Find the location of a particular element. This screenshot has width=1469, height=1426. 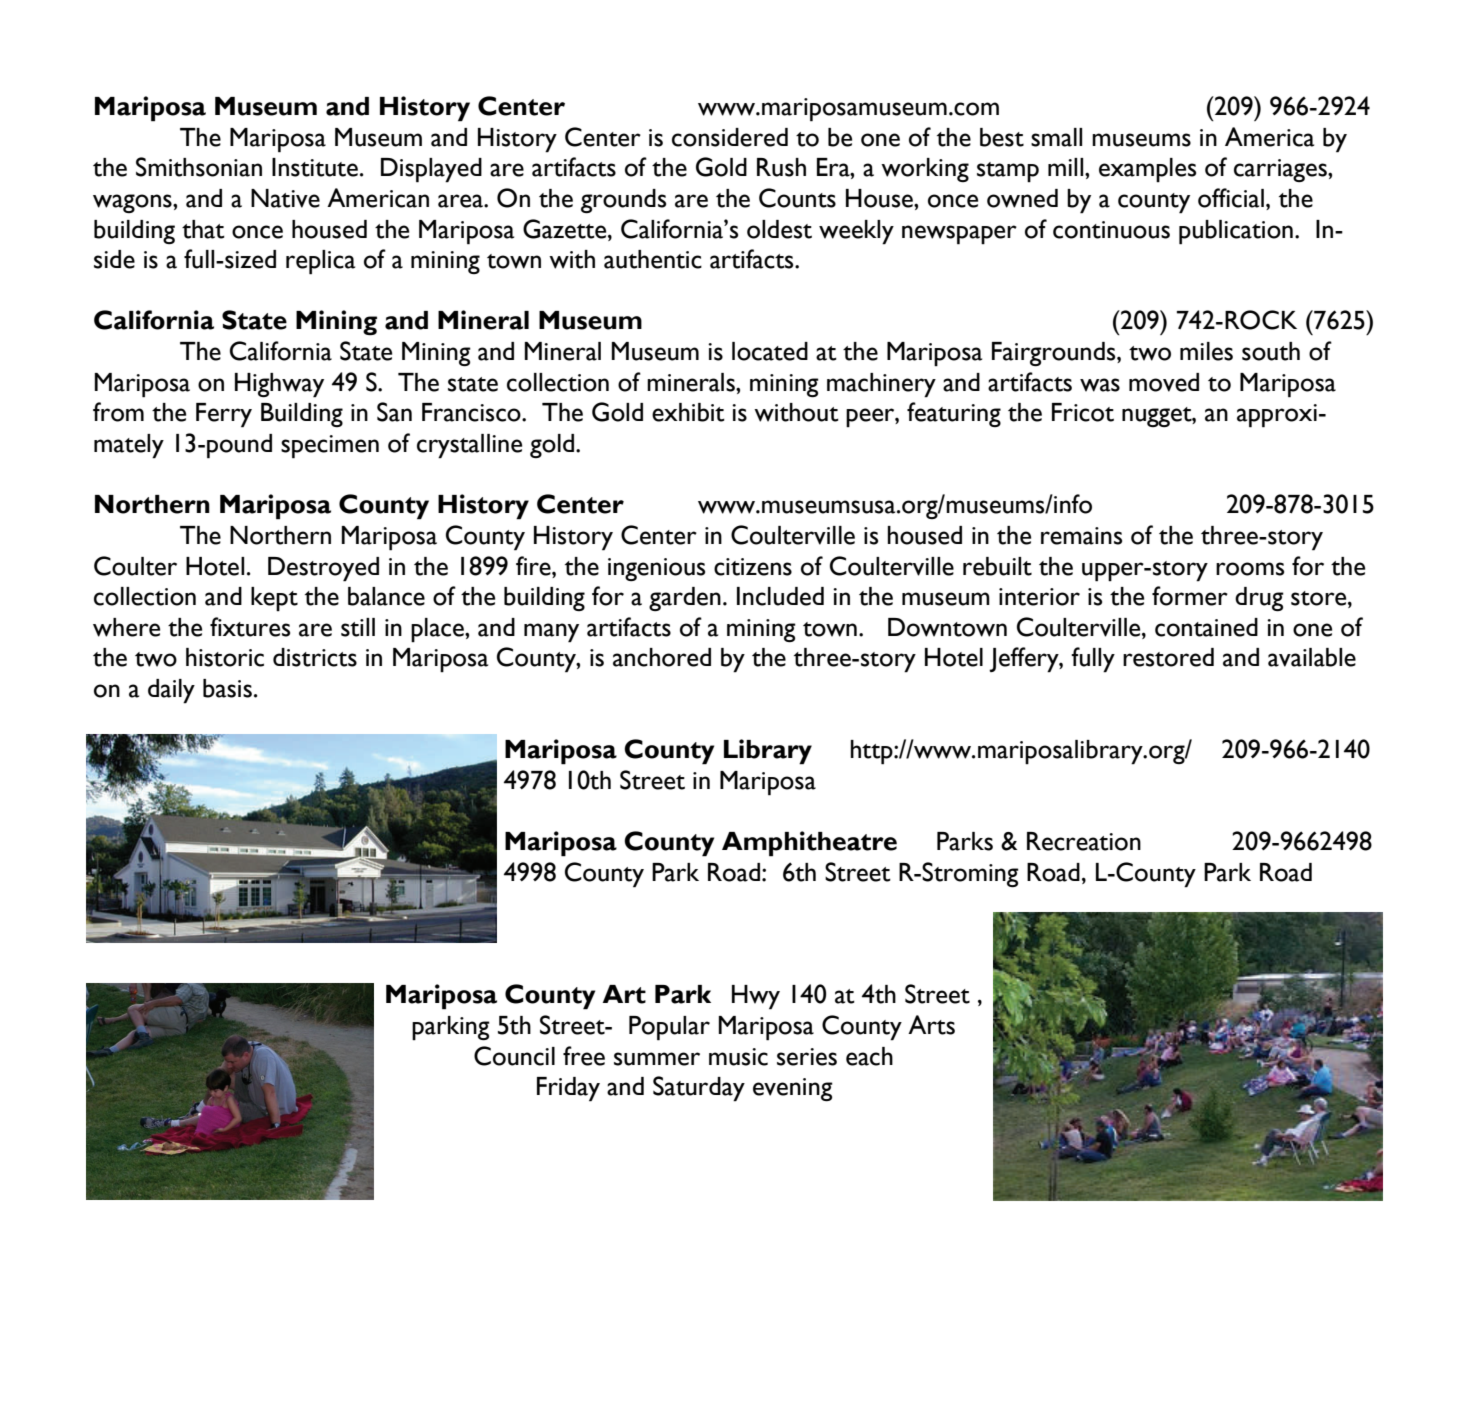

Institute is located at coordinates (315, 167).
